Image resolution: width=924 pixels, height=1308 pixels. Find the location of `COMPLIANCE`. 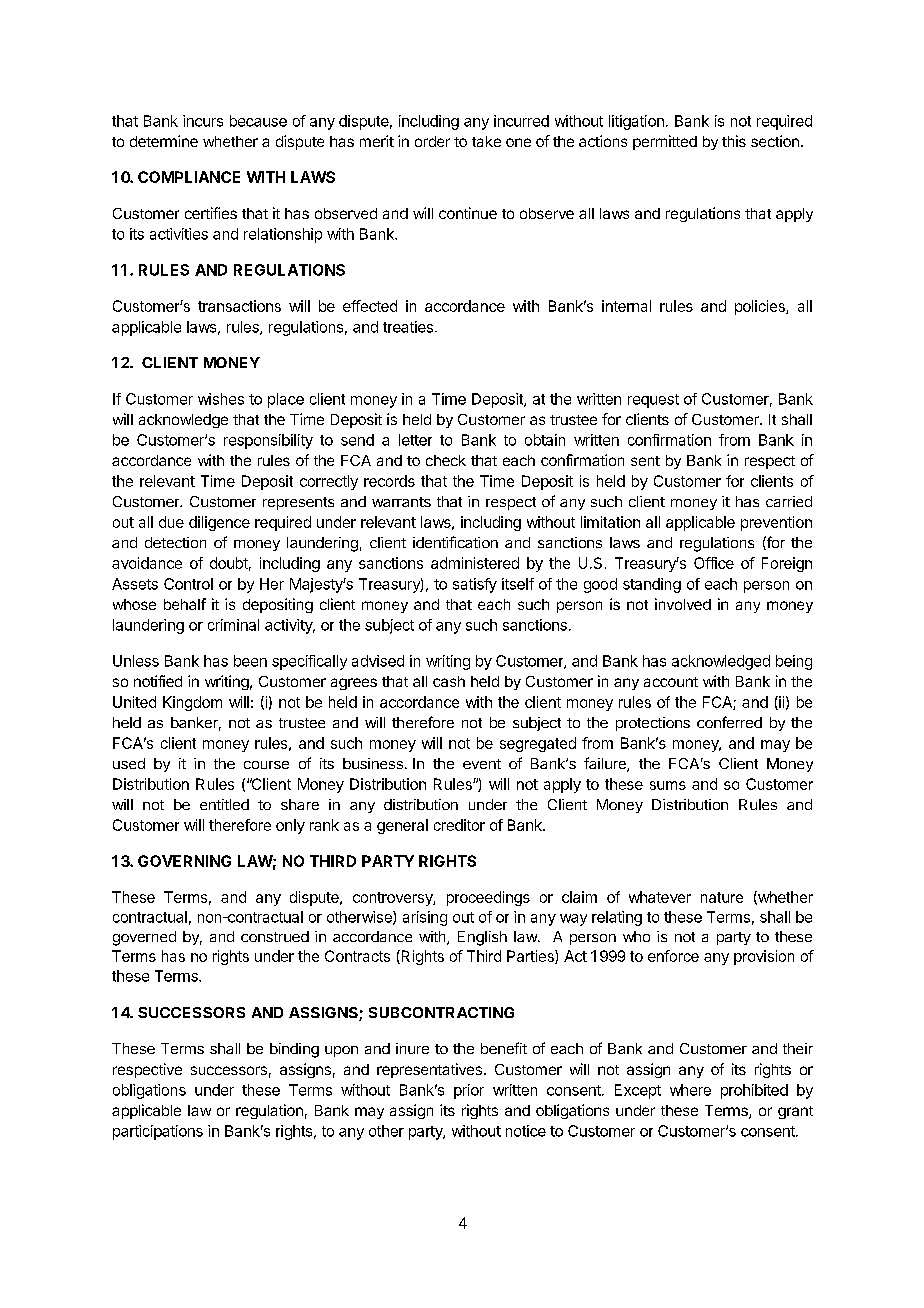

COMPLIANCE is located at coordinates (189, 177).
